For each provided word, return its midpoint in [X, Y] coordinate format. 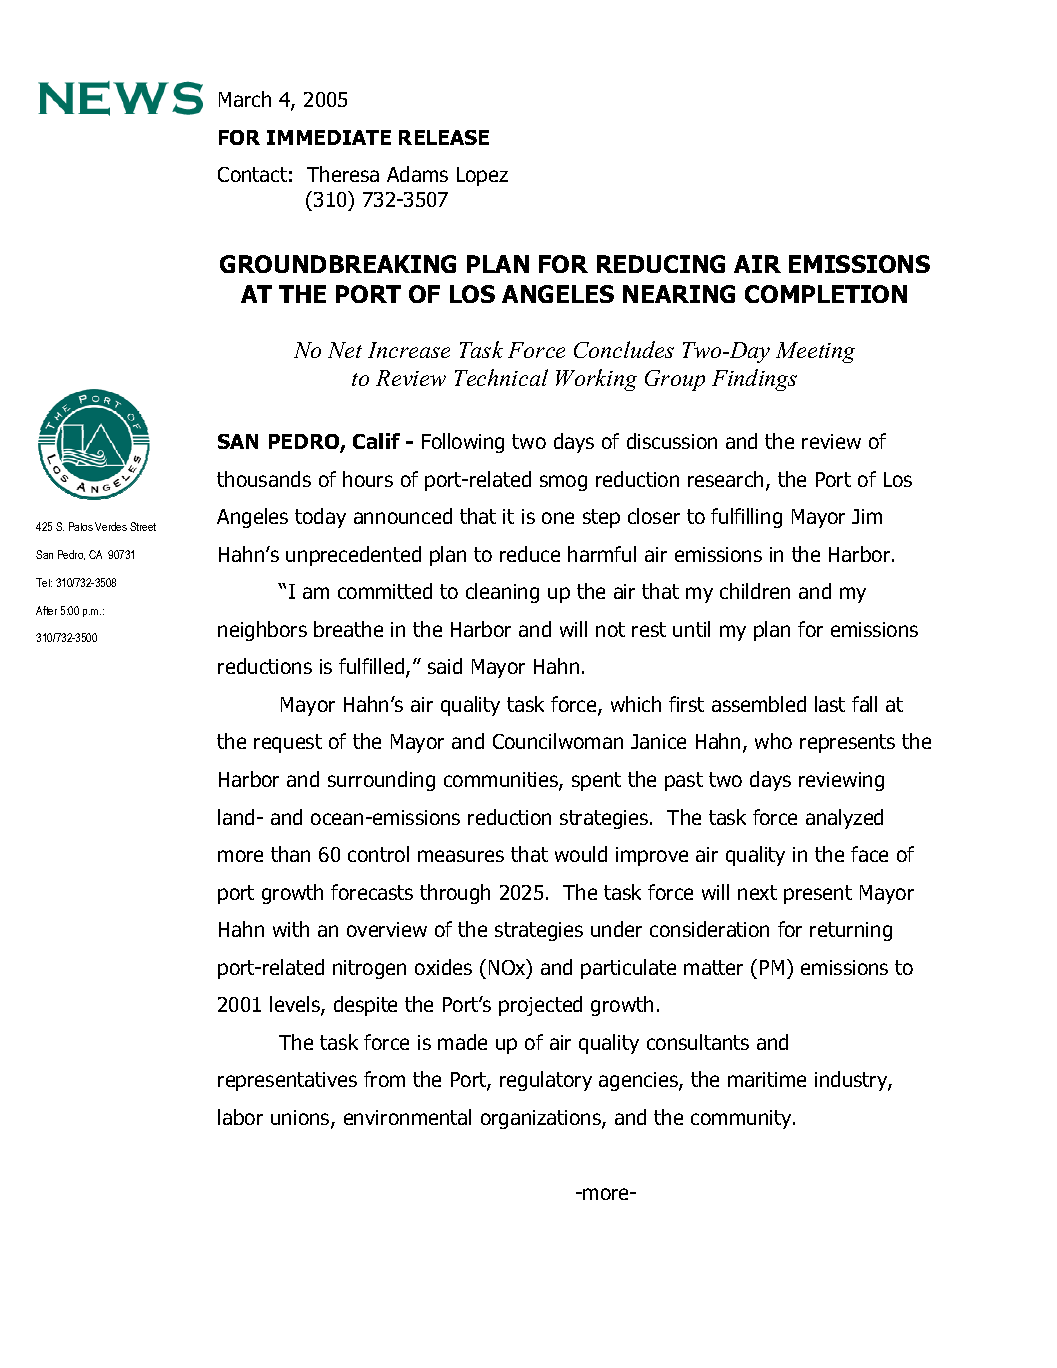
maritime [767, 1079]
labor [240, 1117]
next [757, 892]
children [755, 591]
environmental [407, 1117]
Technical [501, 377]
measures [461, 856]
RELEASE [444, 137]
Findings [754, 380]
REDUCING [661, 264]
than [290, 854]
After [46, 610]
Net [345, 350]
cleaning [502, 593]
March [245, 99]
